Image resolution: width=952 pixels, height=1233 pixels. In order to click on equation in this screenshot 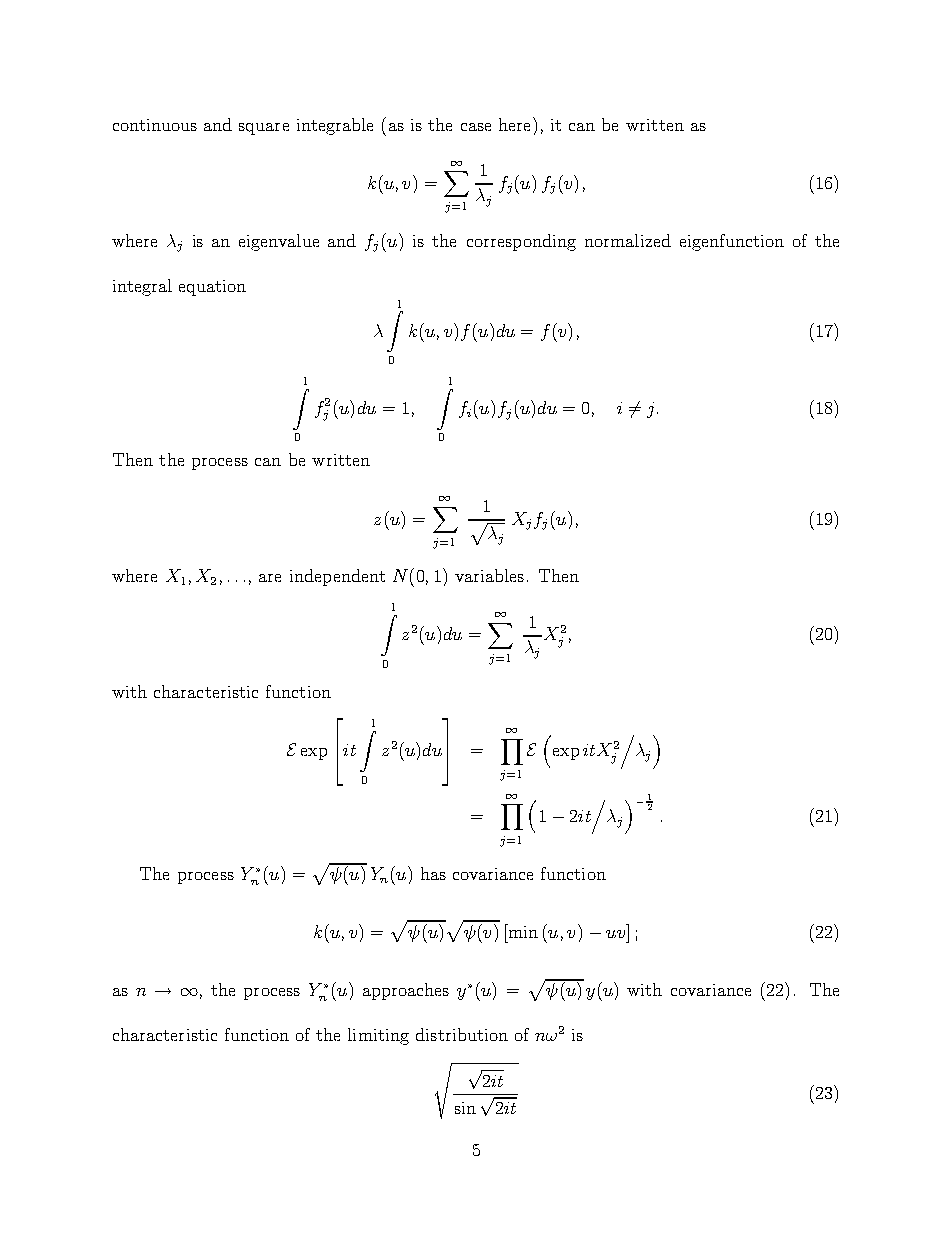, I will do `click(212, 288)`.
